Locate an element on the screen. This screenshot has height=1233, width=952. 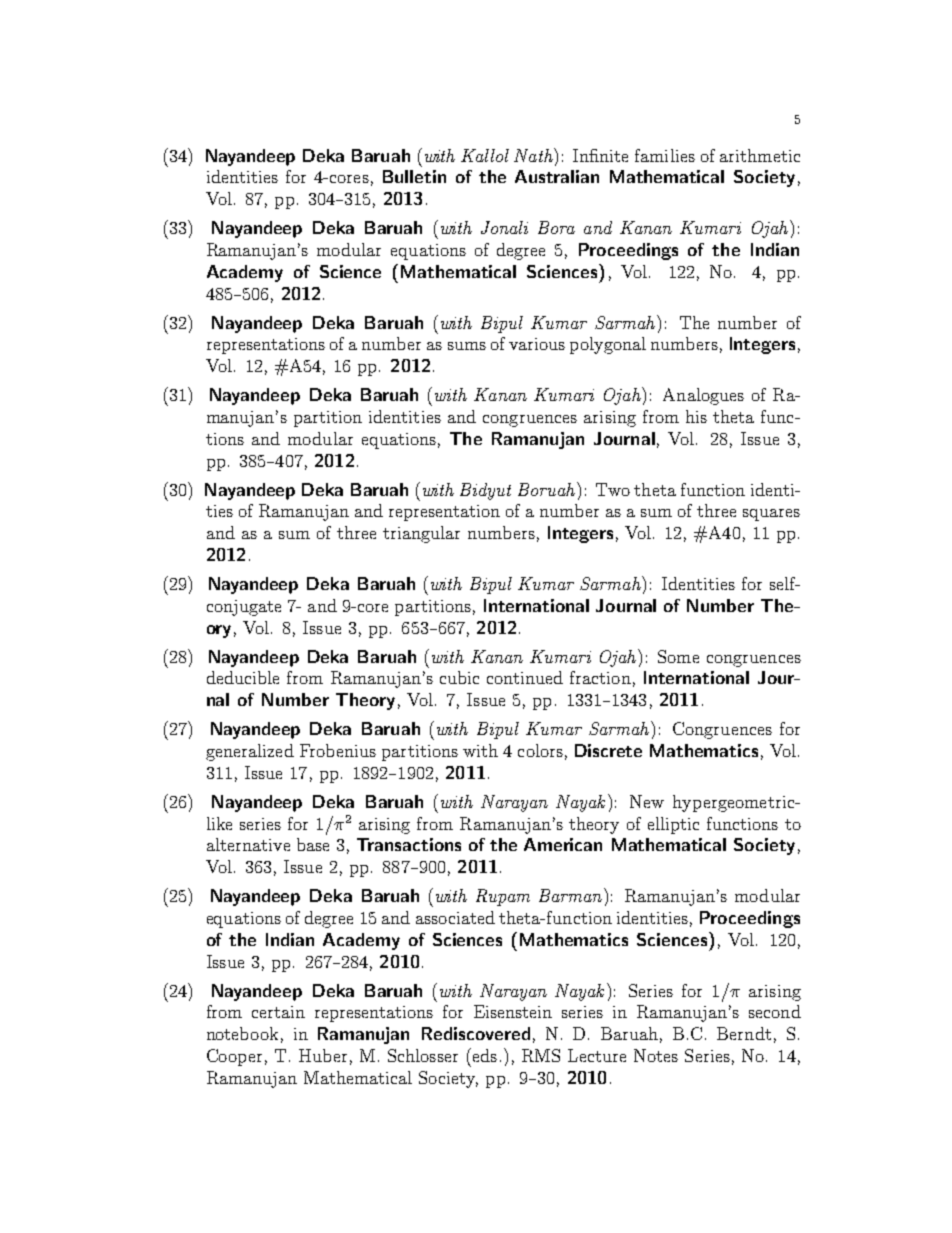
families is located at coordinates (665, 155).
